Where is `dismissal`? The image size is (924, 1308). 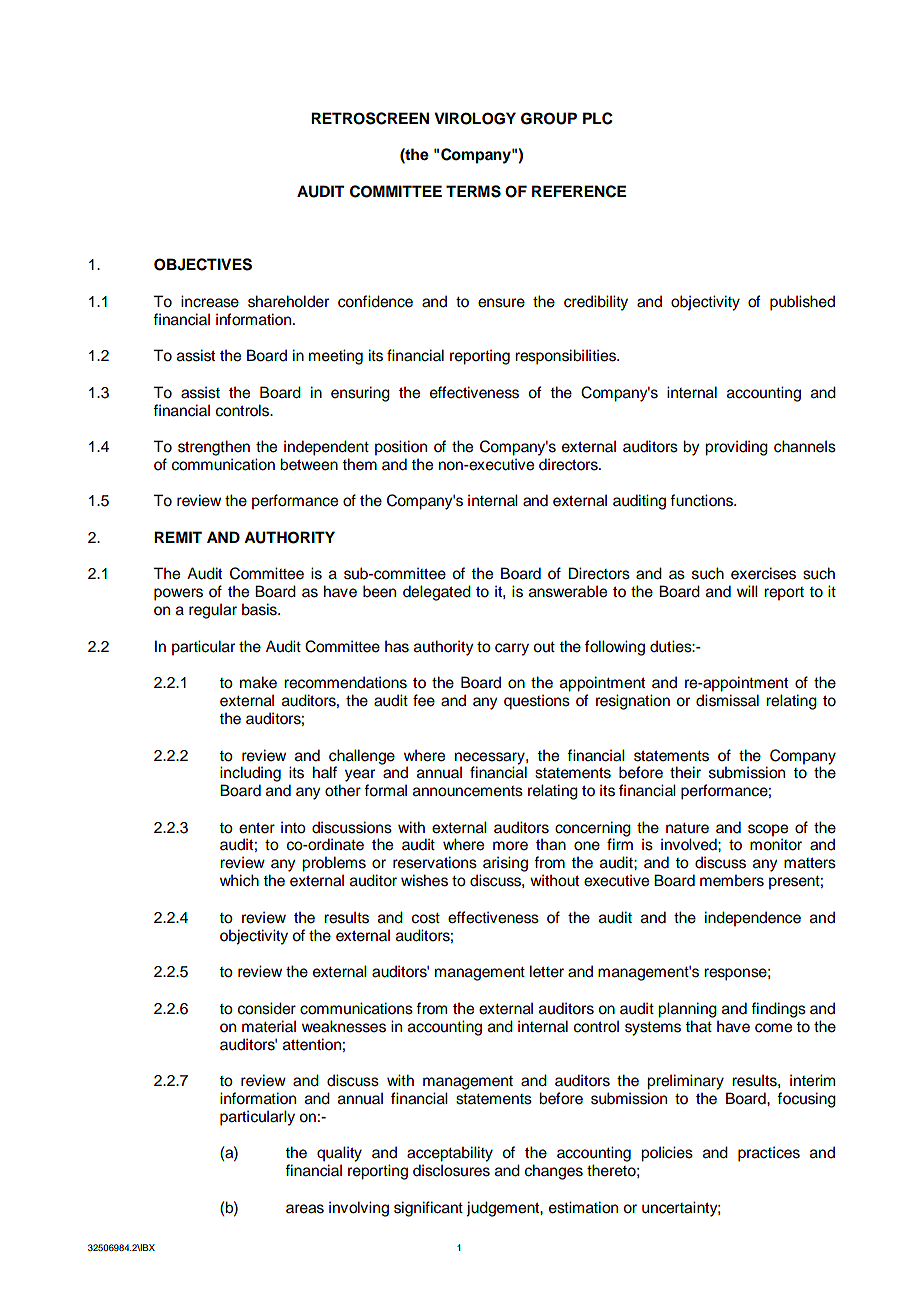
dismissal is located at coordinates (727, 700).
